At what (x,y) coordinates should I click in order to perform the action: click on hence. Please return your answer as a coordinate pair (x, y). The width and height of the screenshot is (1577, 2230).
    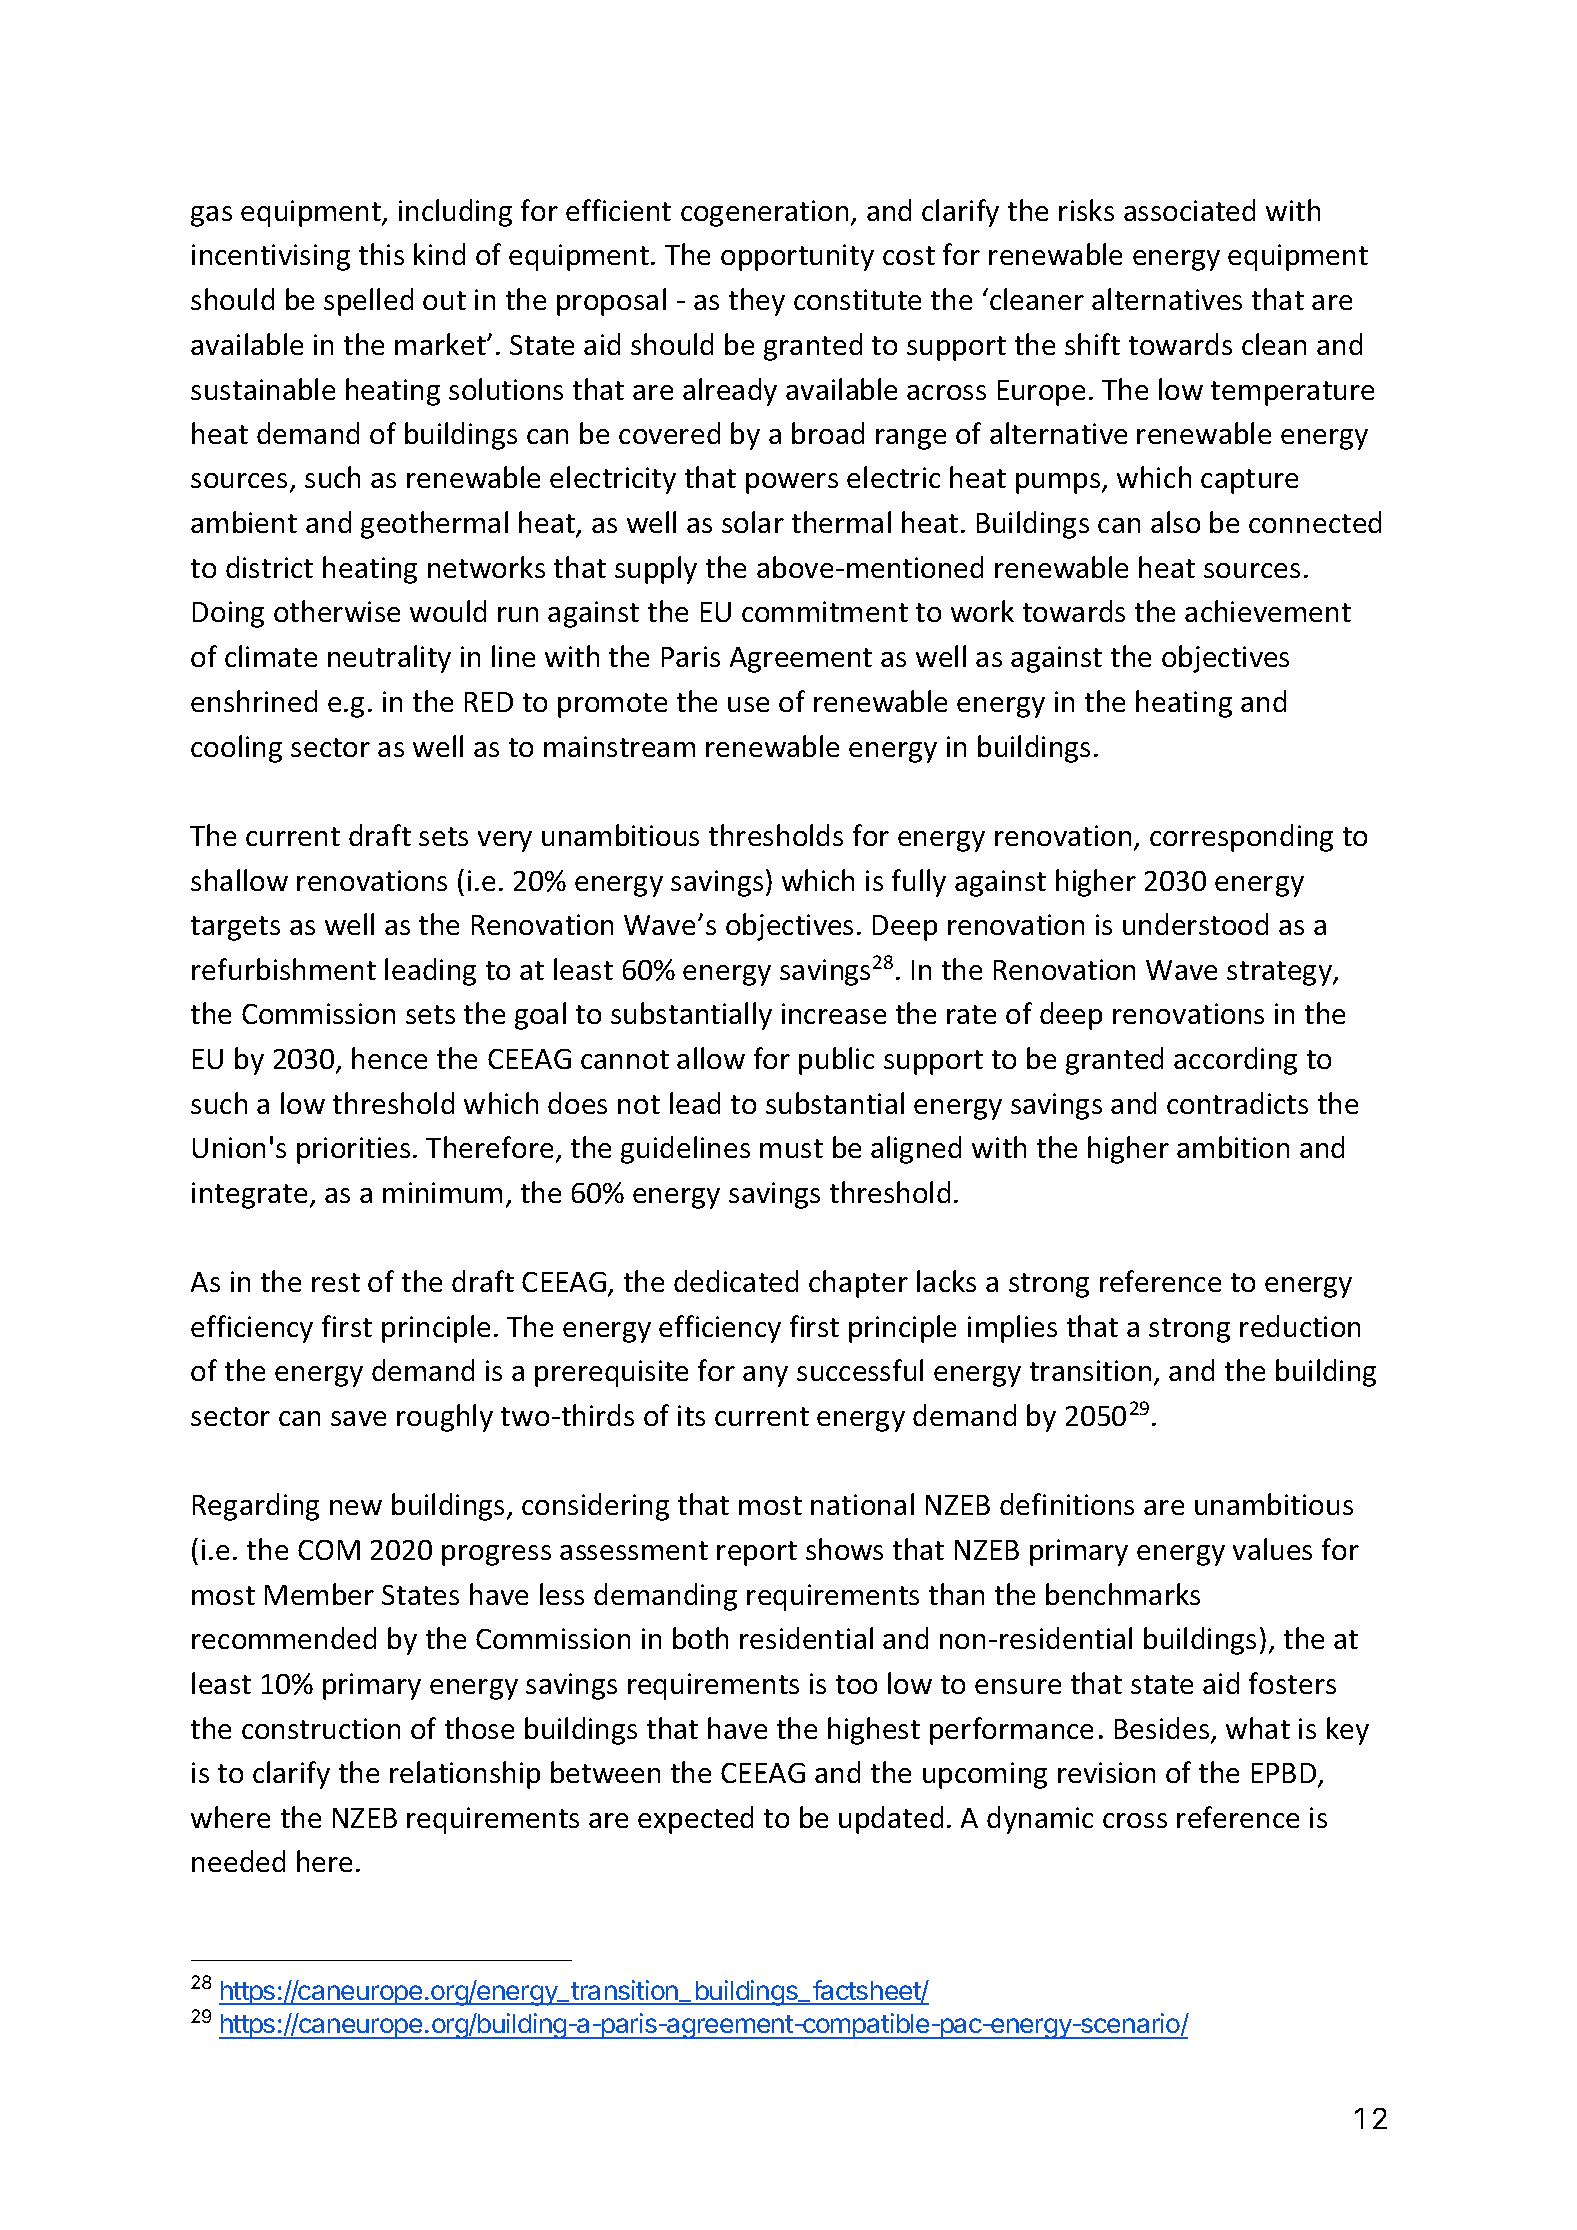
    Looking at the image, I should click on (389, 1058).
